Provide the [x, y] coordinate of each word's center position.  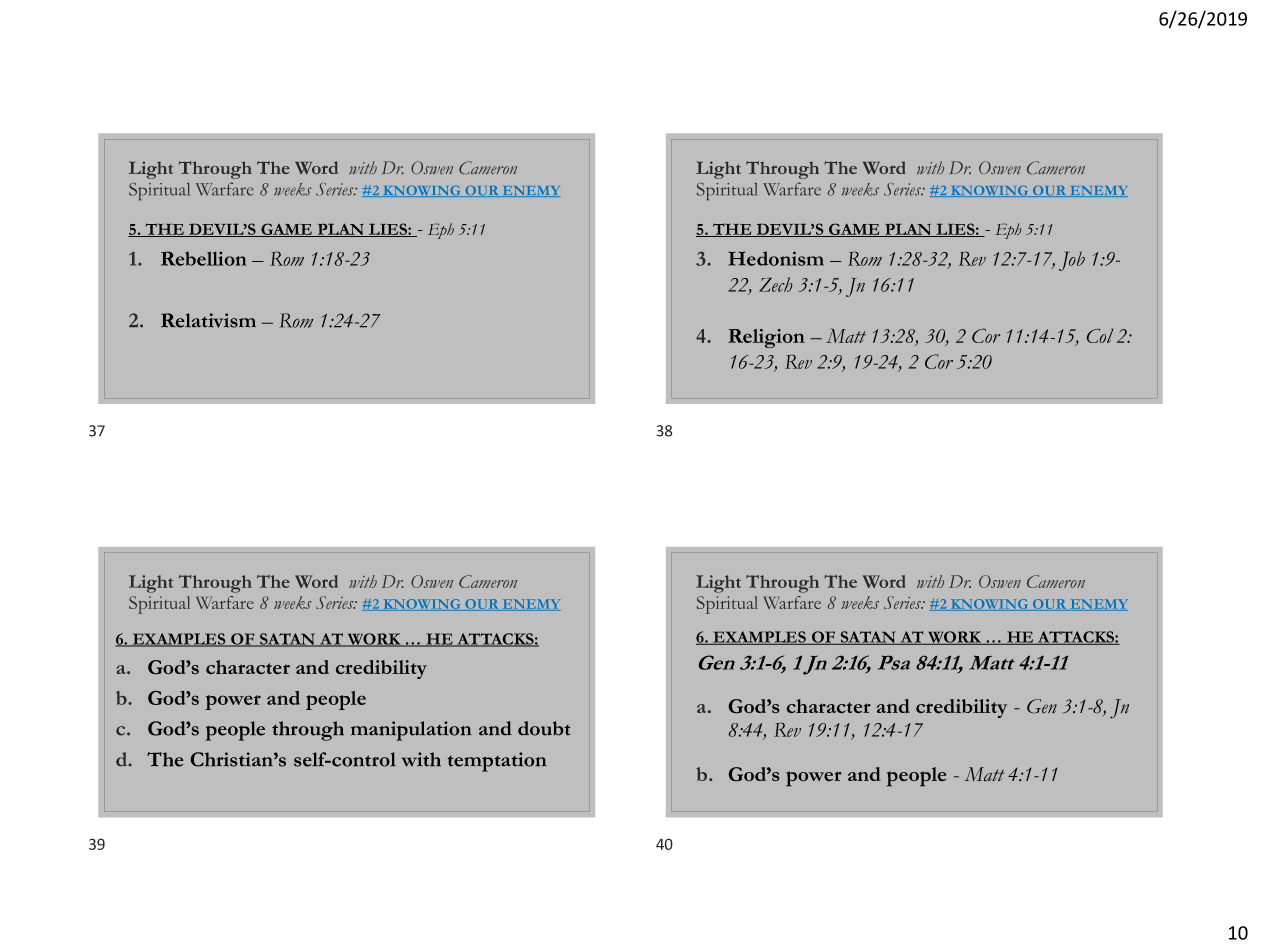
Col [1100, 336]
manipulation [411, 731]
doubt [544, 728]
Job [1072, 261]
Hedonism [776, 258]
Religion [766, 338]
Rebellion [203, 258]
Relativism [208, 320]
